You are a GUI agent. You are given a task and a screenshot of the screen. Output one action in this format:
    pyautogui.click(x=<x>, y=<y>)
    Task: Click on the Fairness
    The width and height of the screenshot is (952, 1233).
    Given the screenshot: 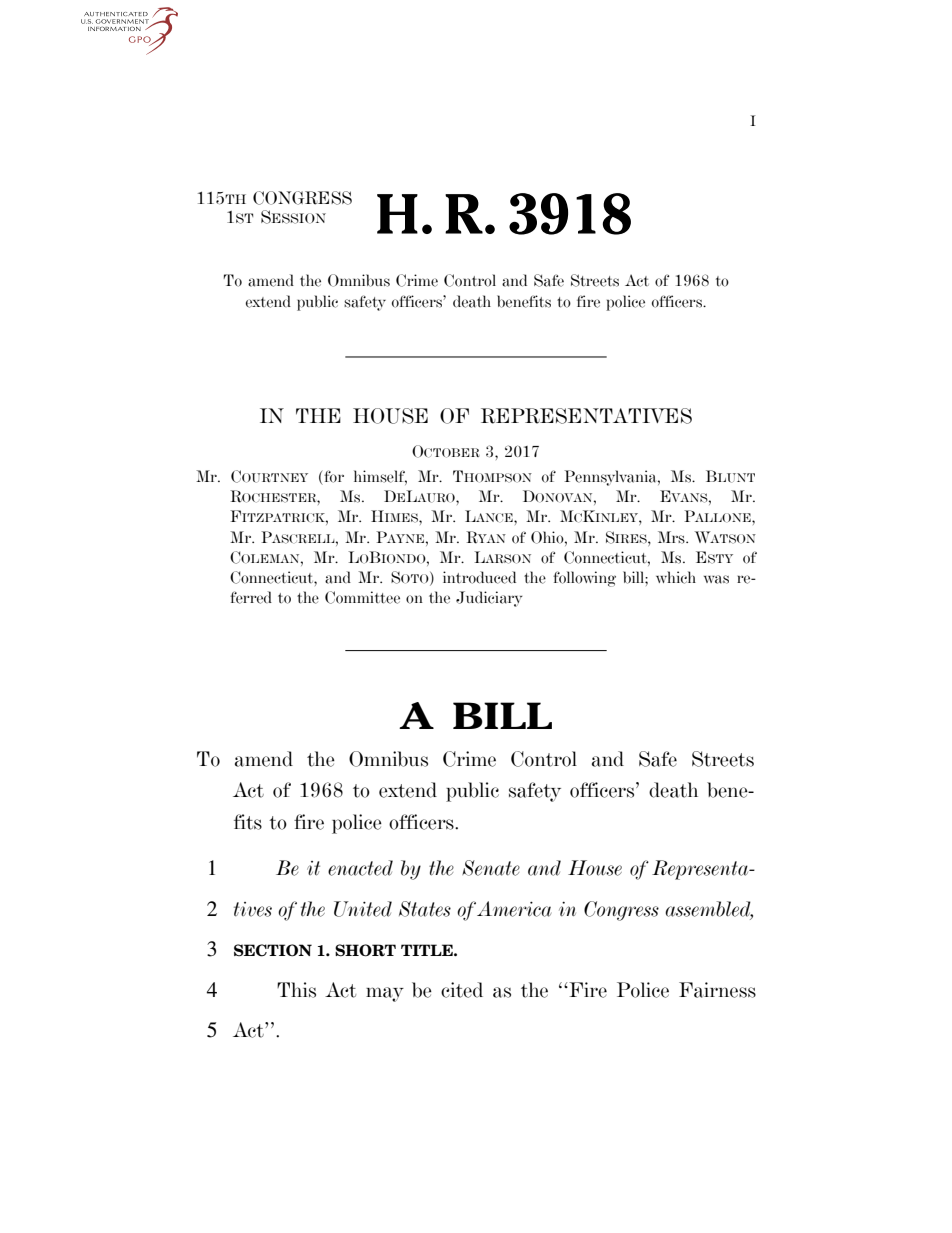 What is the action you would take?
    pyautogui.click(x=717, y=990)
